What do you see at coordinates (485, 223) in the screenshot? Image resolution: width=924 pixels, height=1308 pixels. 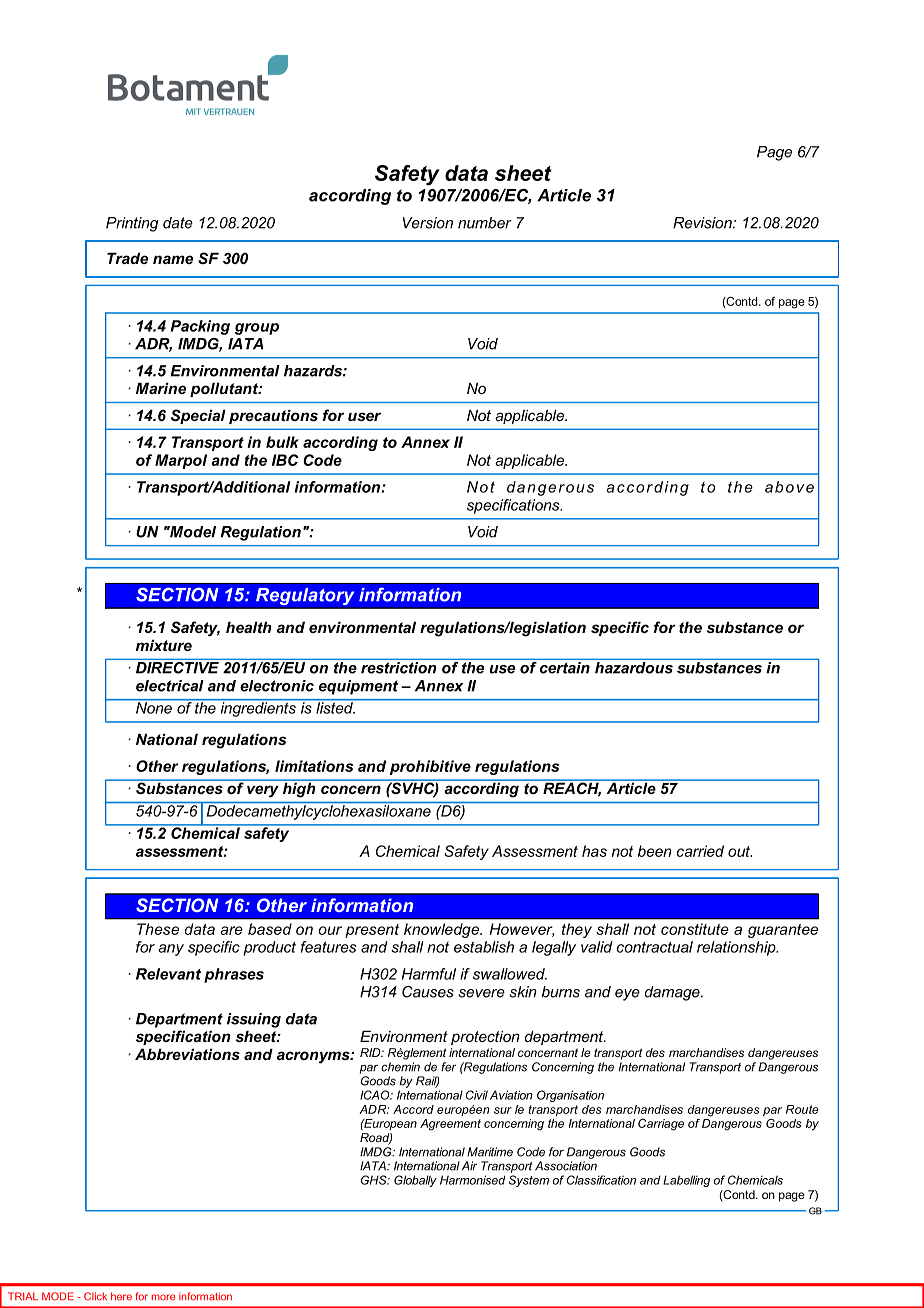 I see `number` at bounding box center [485, 223].
